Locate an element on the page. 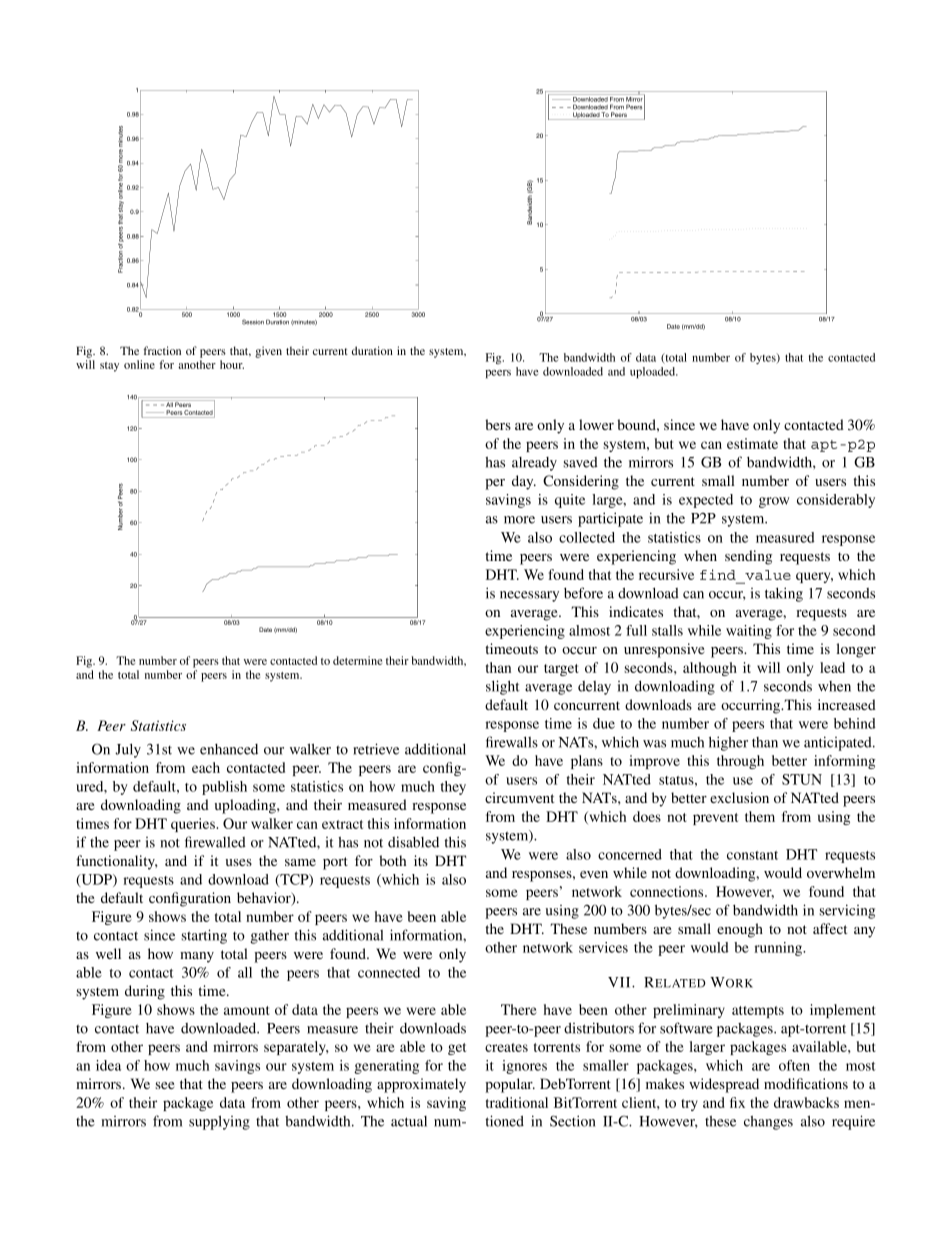 The height and width of the document is (1233, 952). hour is located at coordinates (232, 364).
